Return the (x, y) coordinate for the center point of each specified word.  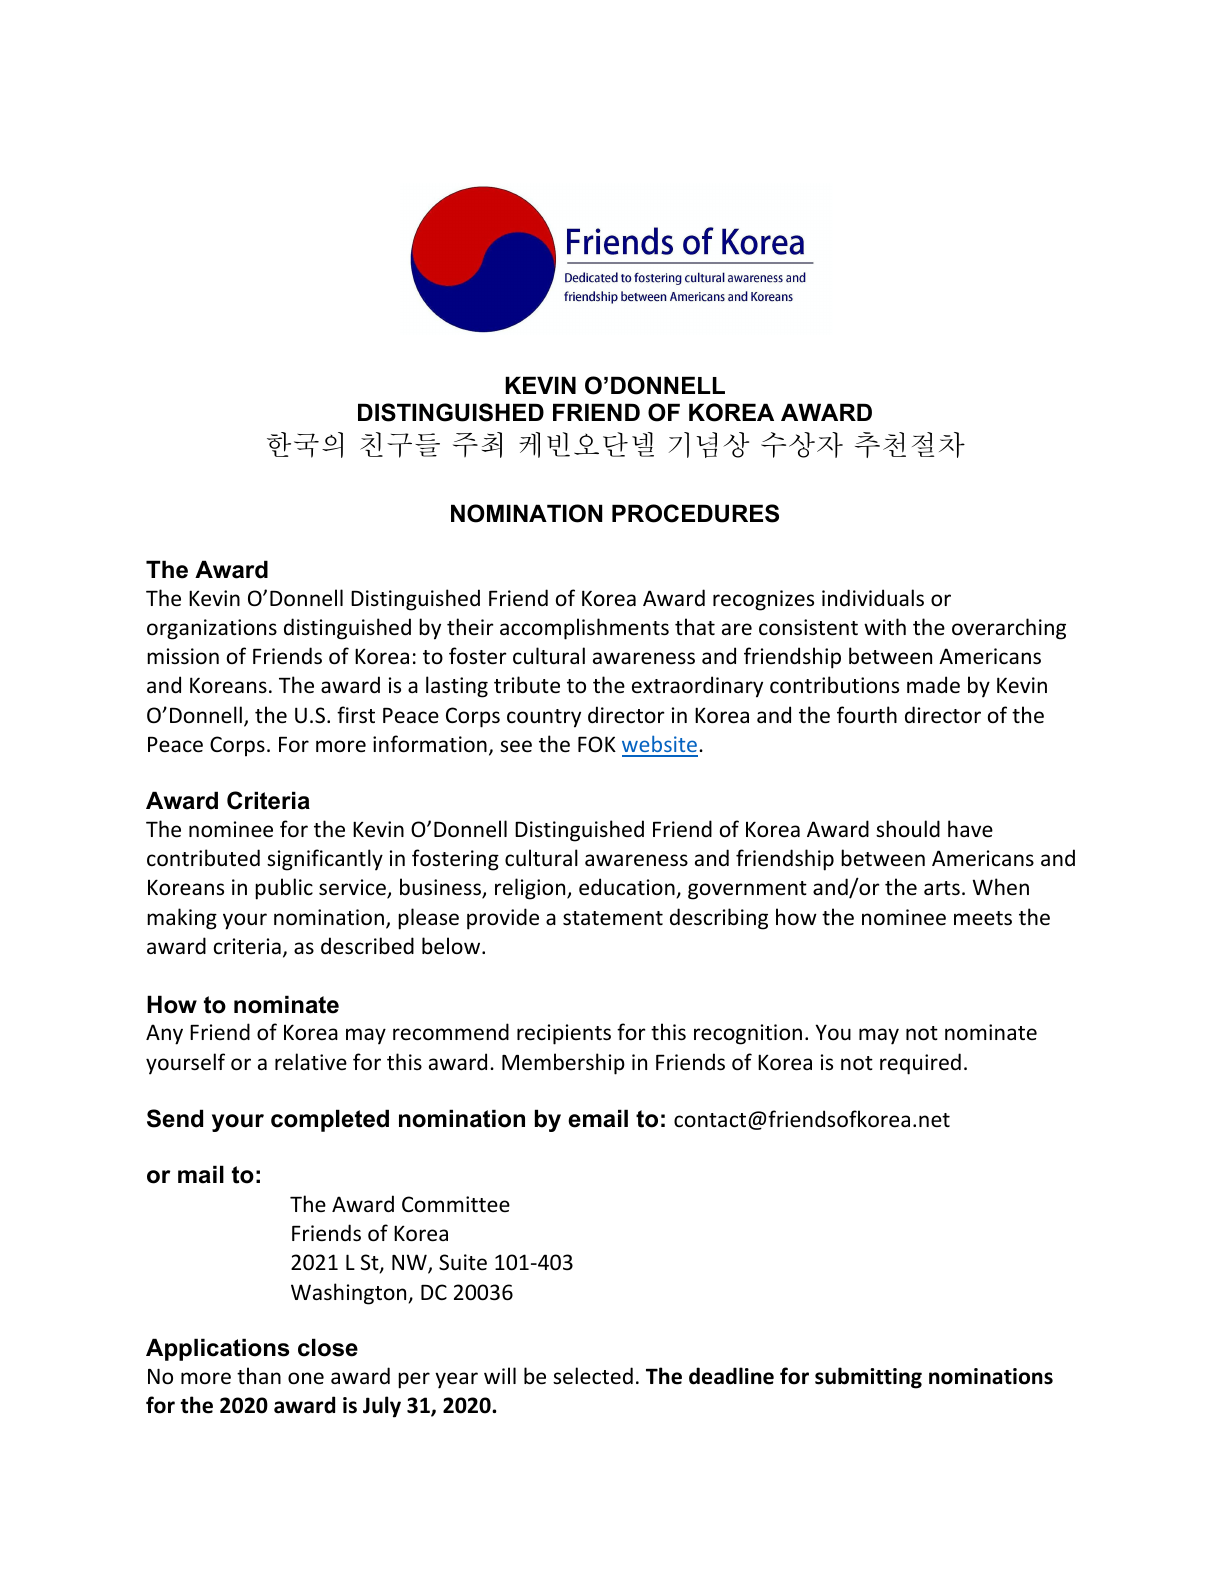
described (367, 946)
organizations (212, 629)
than (259, 1375)
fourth (867, 714)
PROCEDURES (695, 513)
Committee (456, 1204)
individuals (873, 598)
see (516, 746)
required (920, 1064)
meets (983, 918)
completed (330, 1120)
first (356, 715)
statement (613, 918)
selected (593, 1376)
